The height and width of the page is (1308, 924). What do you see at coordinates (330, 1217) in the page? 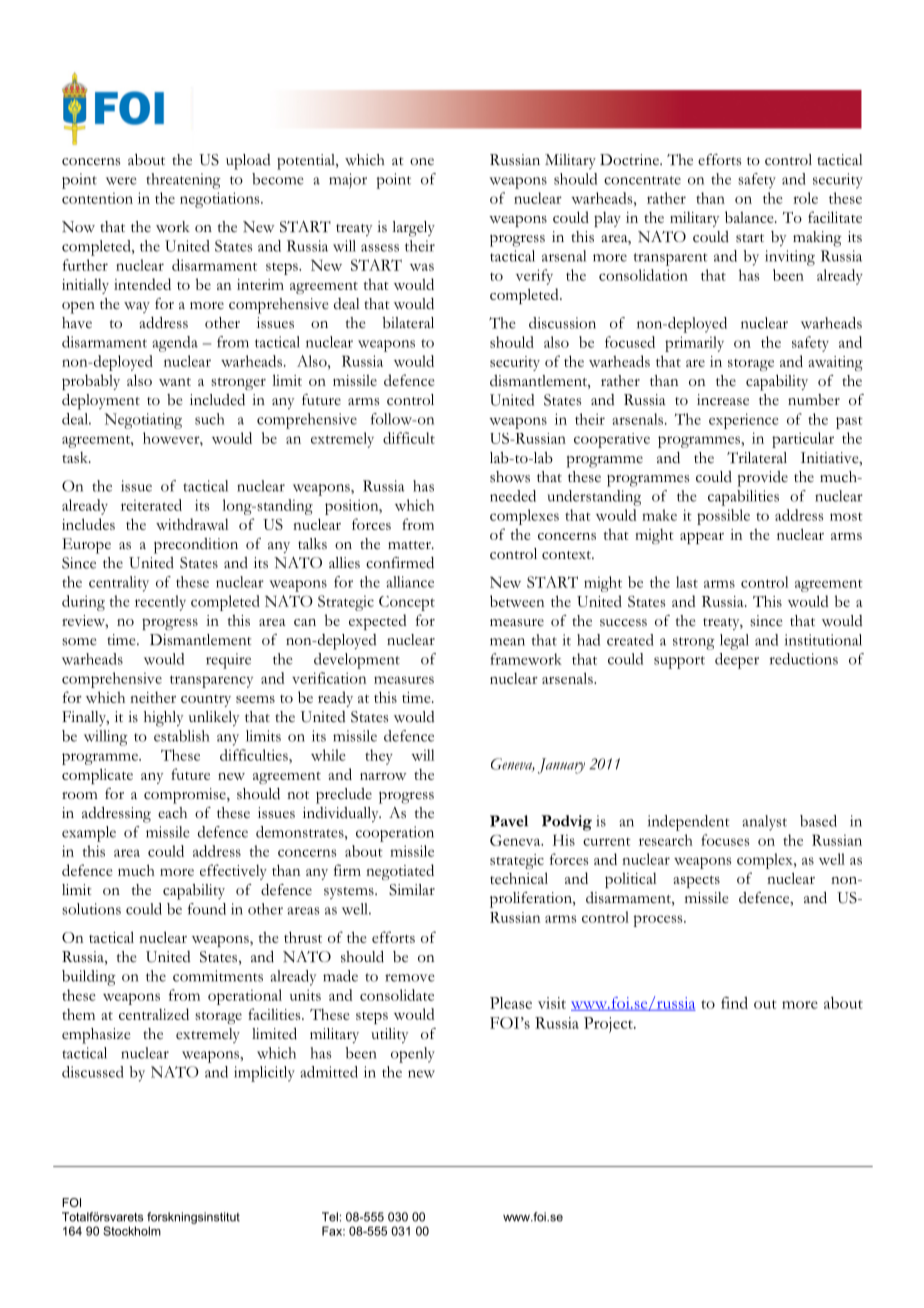
I see `Tel` at bounding box center [330, 1217].
